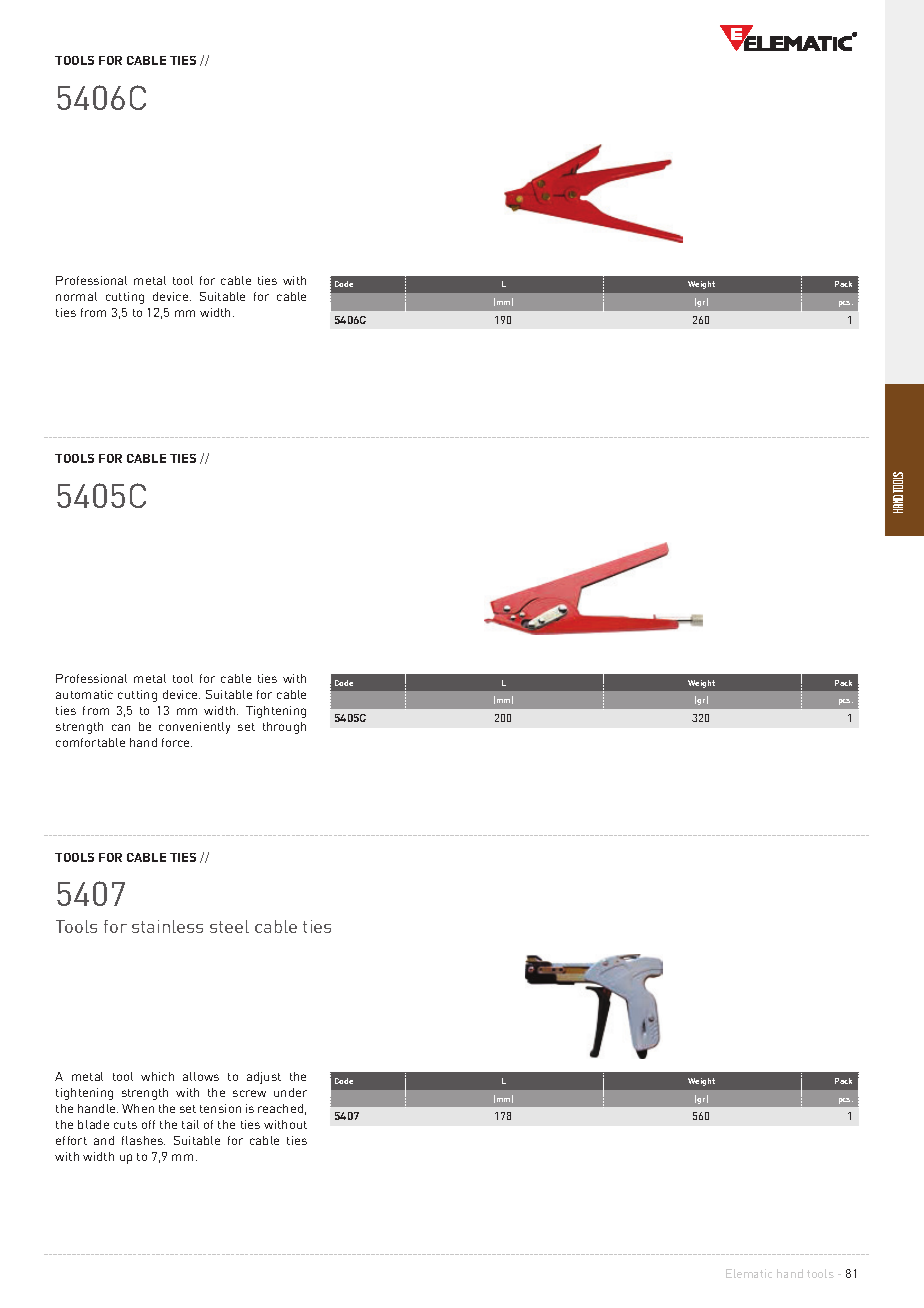  What do you see at coordinates (284, 728) in the document?
I see `through` at bounding box center [284, 728].
